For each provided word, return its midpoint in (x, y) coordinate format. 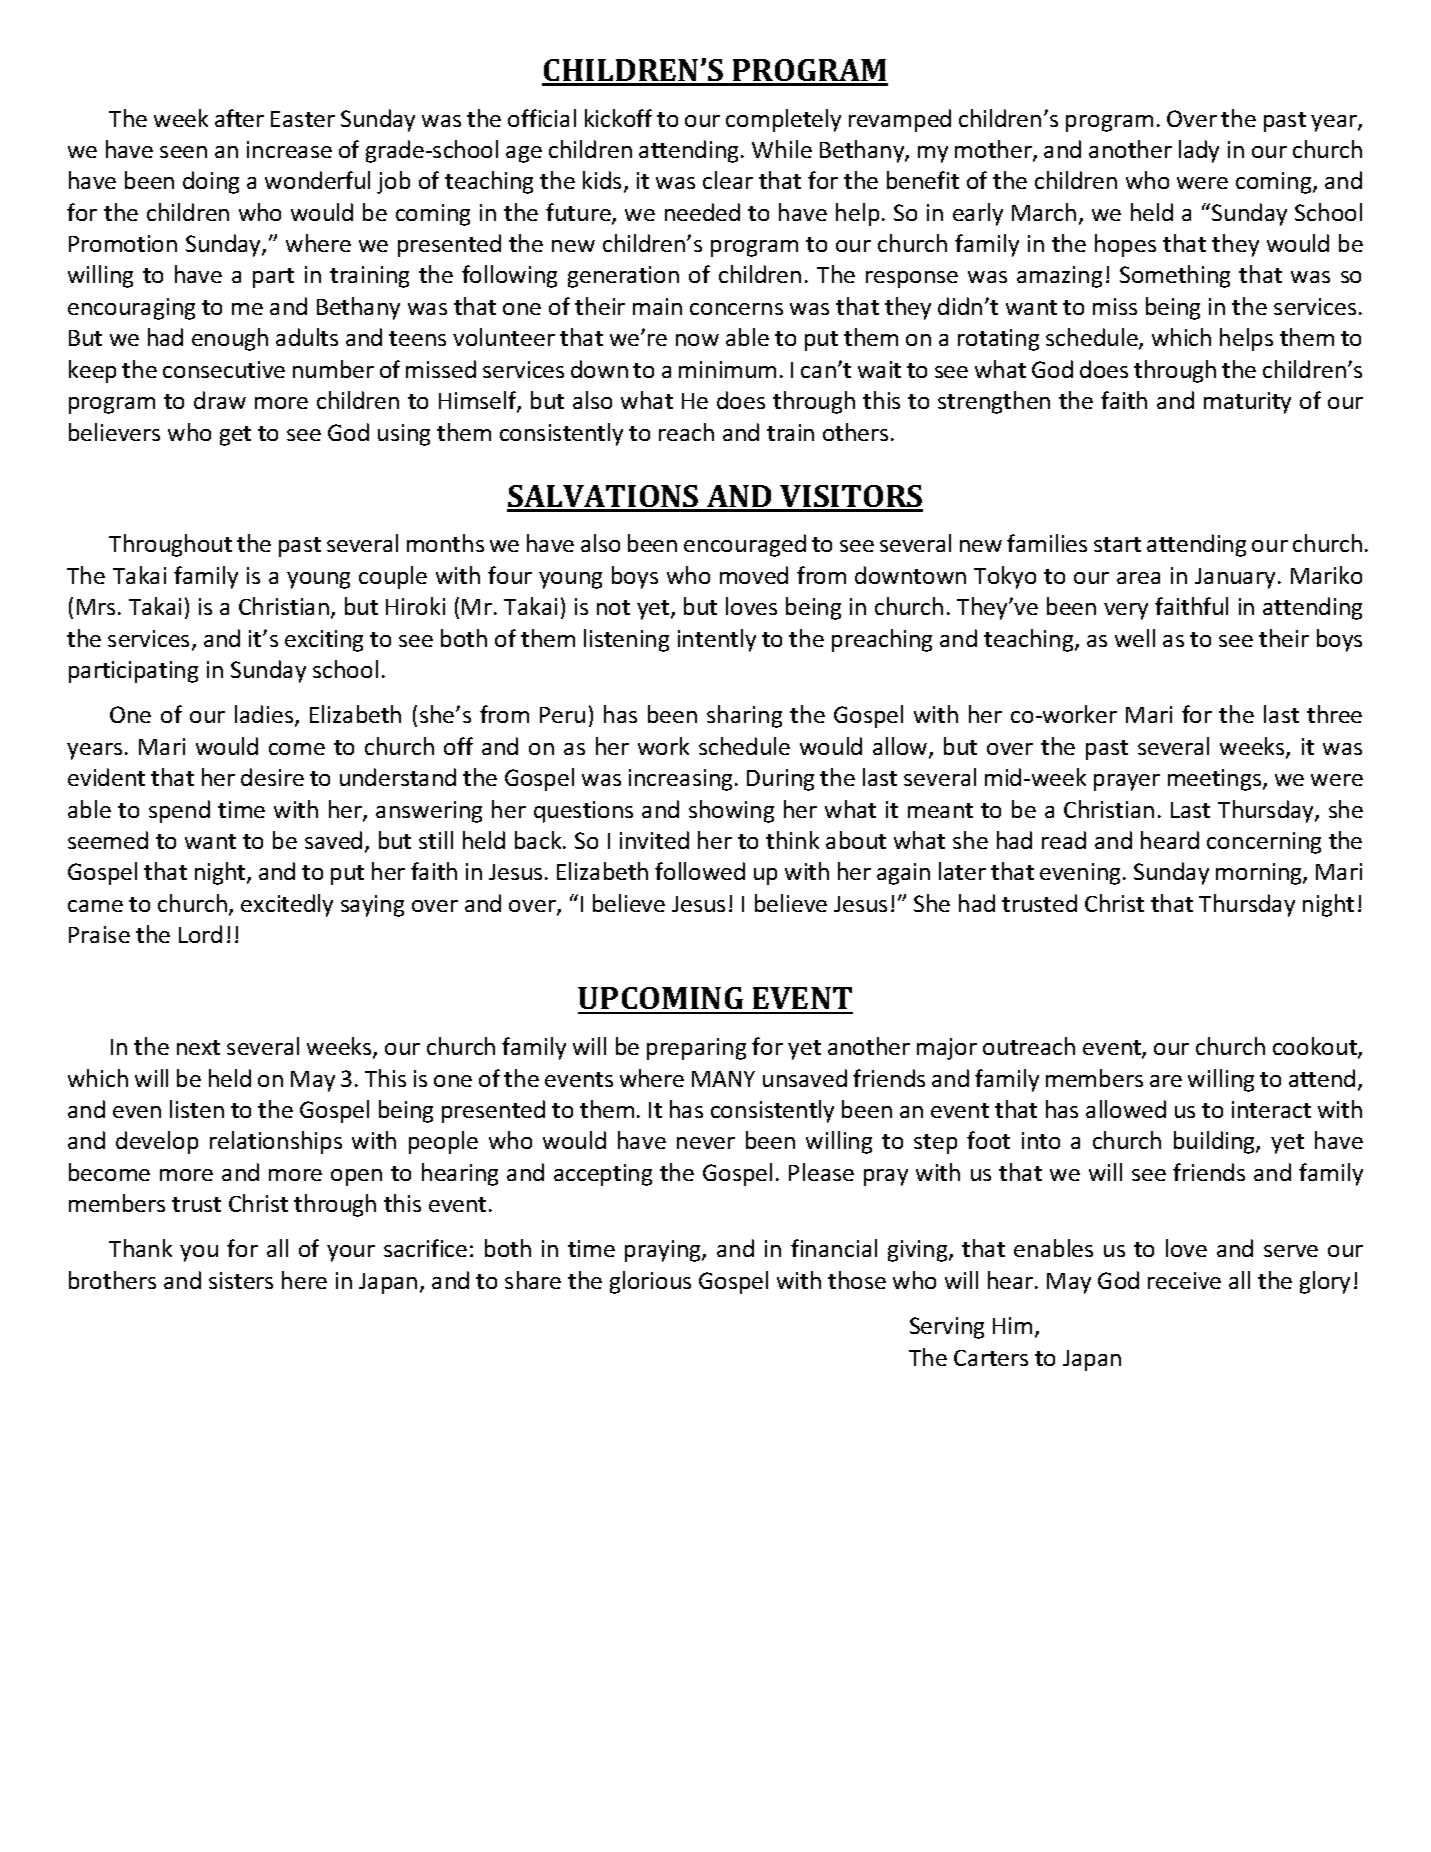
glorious (650, 1282)
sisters (241, 1280)
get (235, 436)
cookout (1316, 1047)
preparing (696, 1049)
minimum (727, 369)
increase (289, 149)
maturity (1247, 403)
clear (728, 180)
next (198, 1047)
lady (1199, 151)
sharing (744, 716)
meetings (1216, 780)
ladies (265, 716)
